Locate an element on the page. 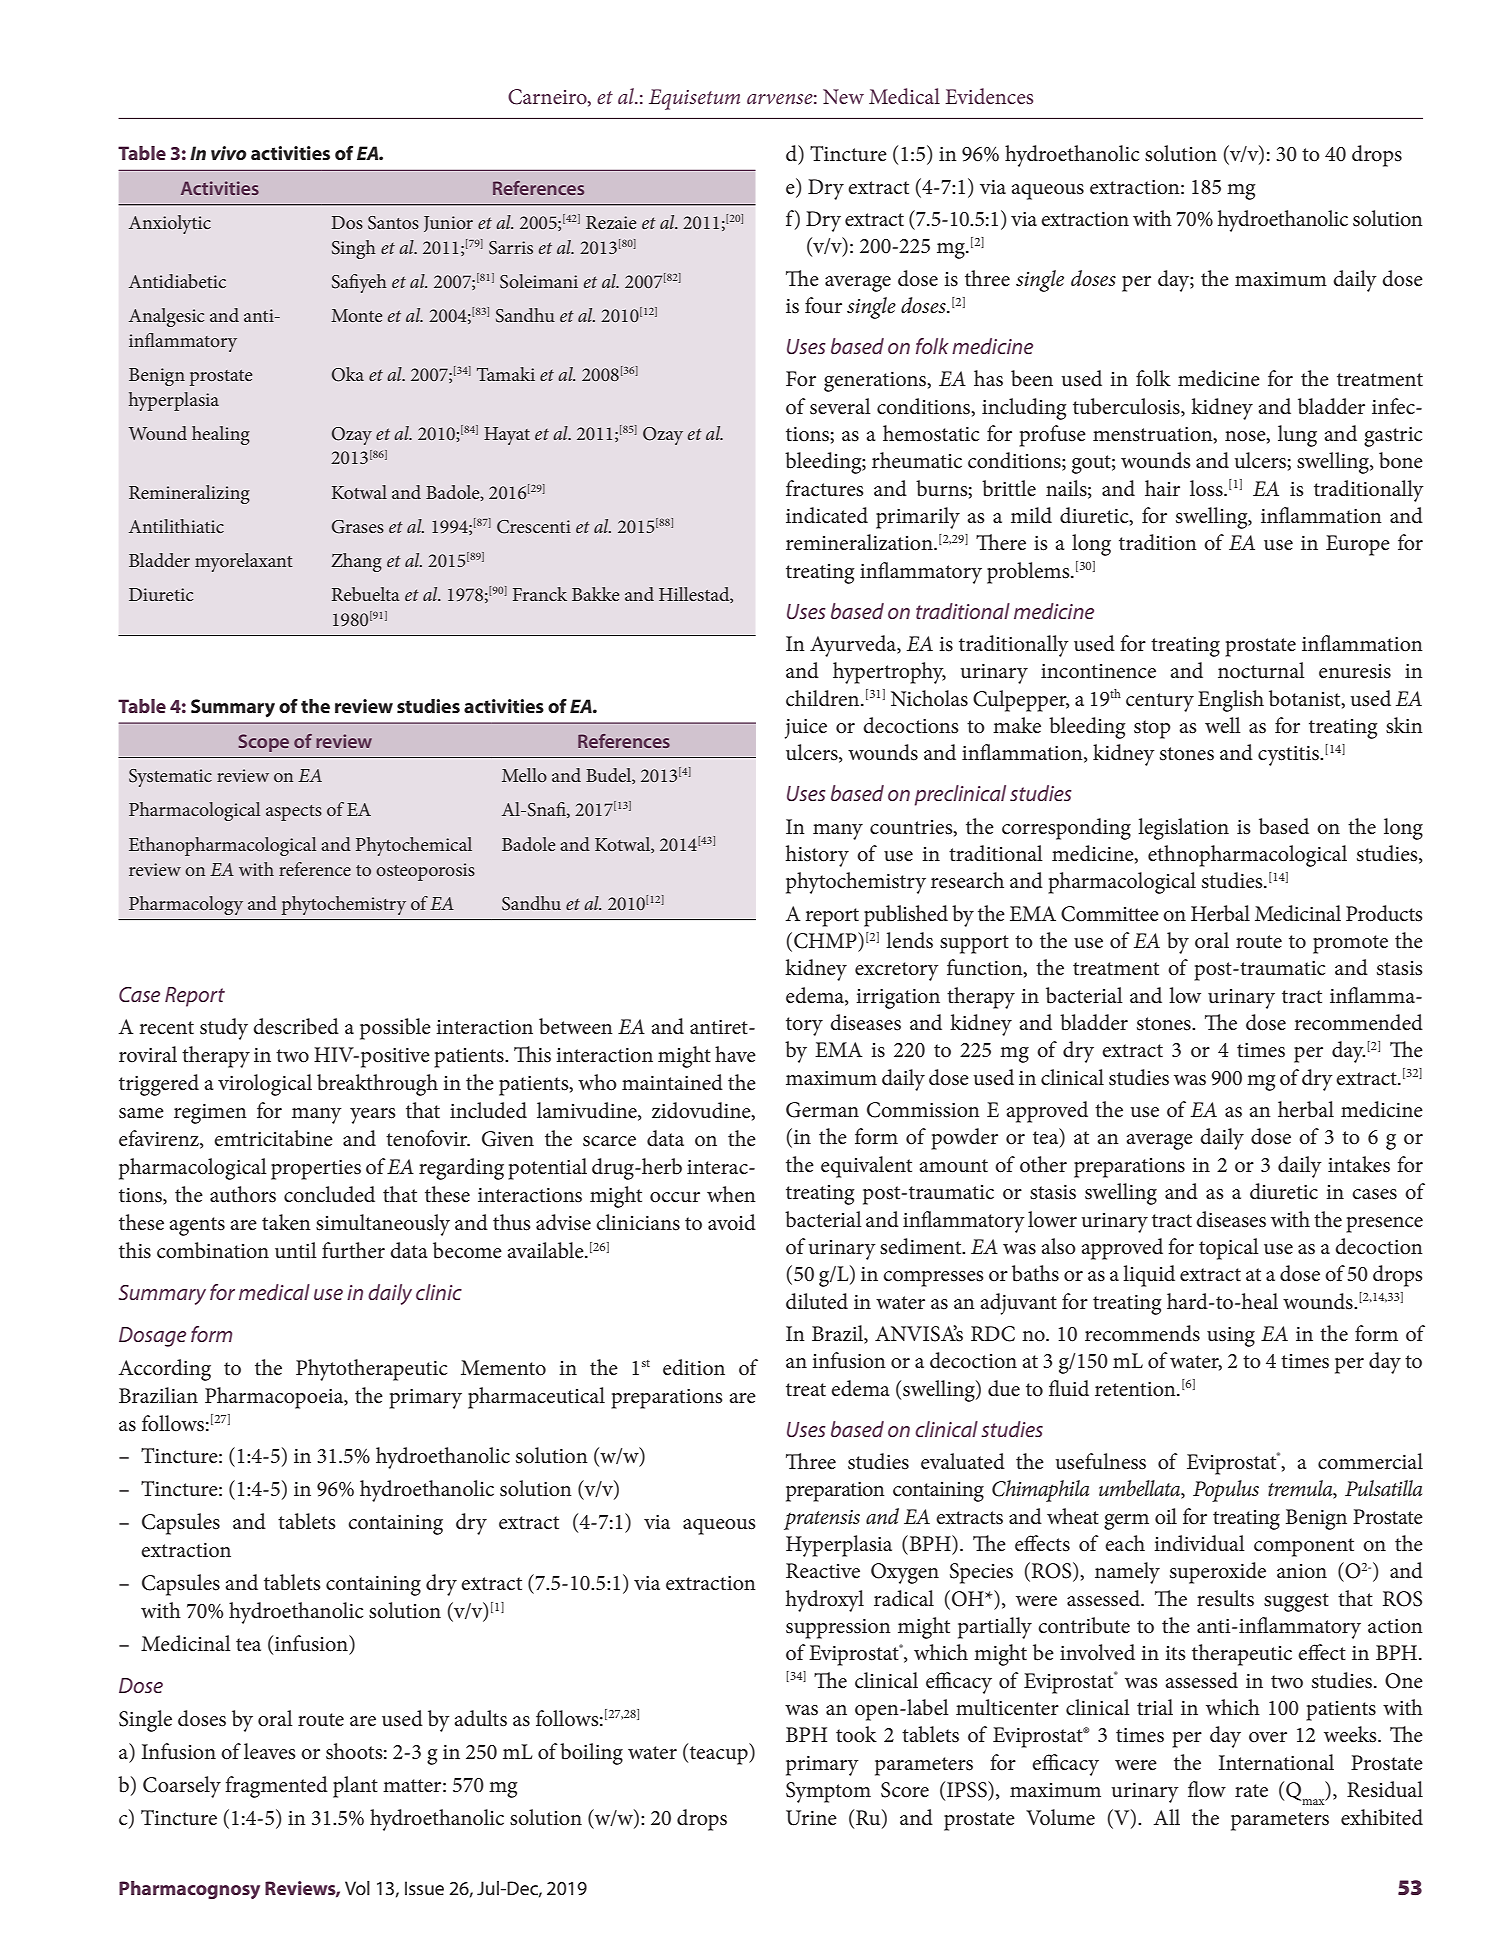  juice is located at coordinates (806, 729).
